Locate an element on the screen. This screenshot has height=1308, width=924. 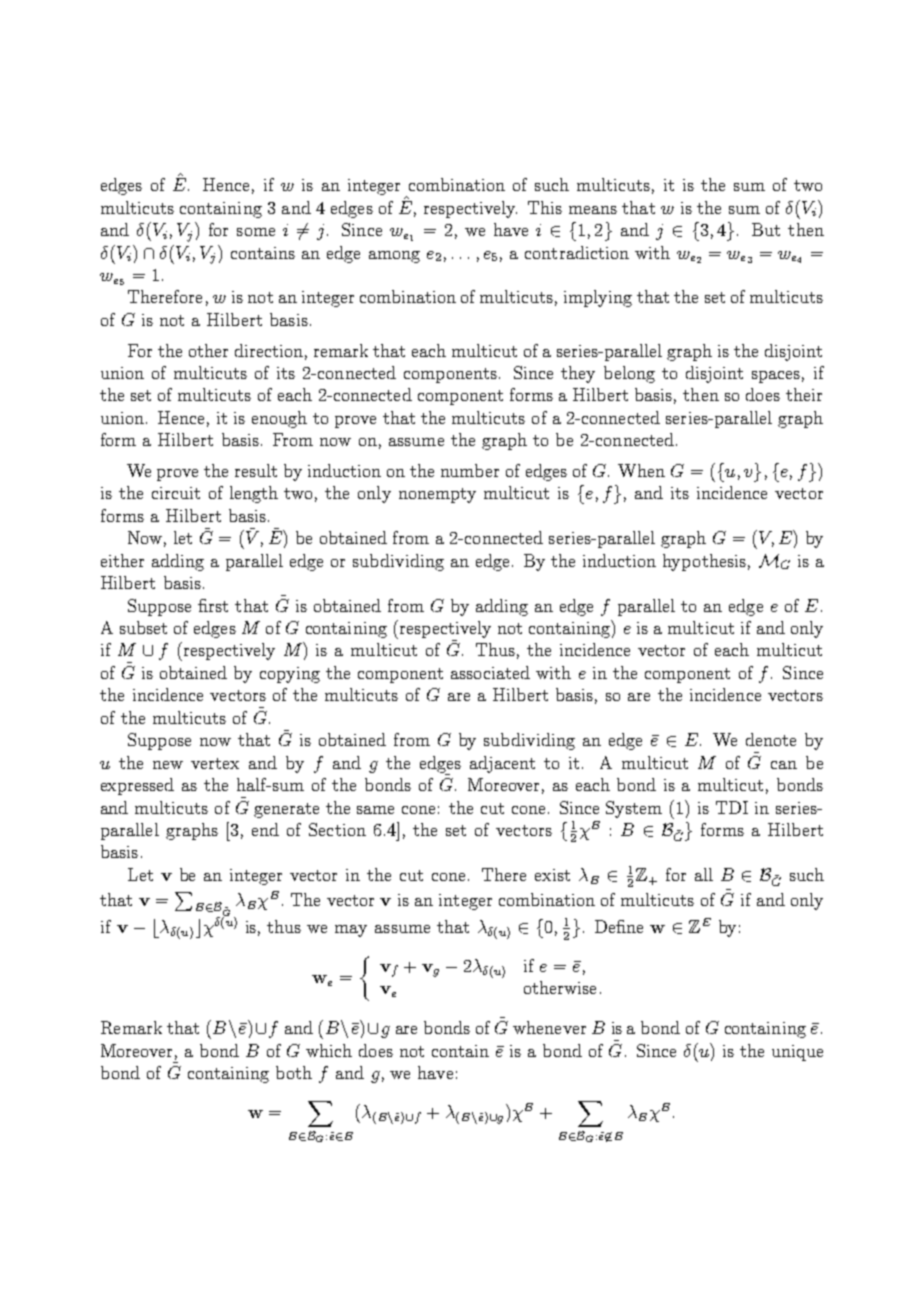
both is located at coordinates (294, 1072).
